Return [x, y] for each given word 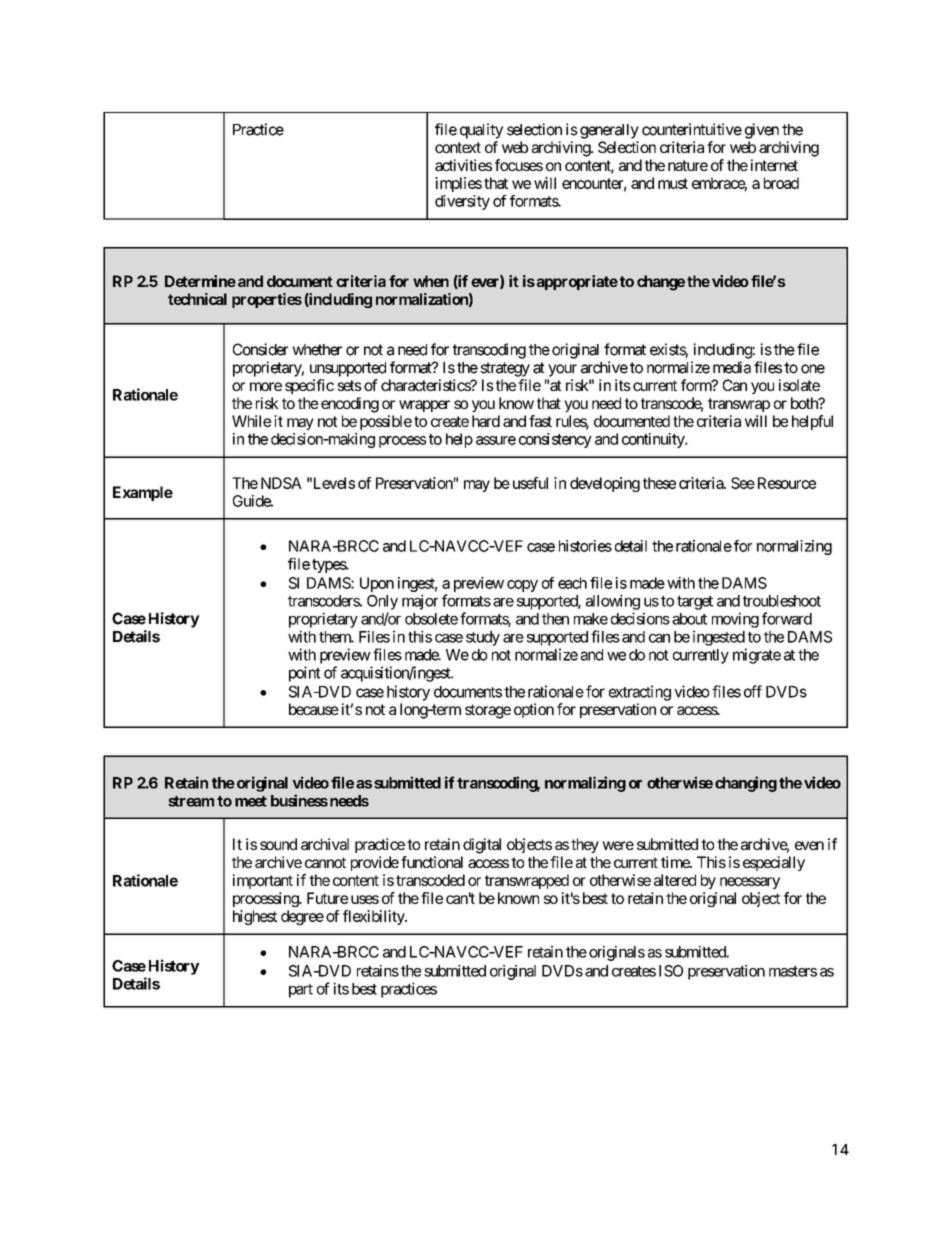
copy [522, 586]
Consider [260, 349]
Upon [377, 584]
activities [463, 165]
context [458, 147]
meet [251, 801]
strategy [505, 369]
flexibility [374, 917]
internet [774, 165]
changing [746, 784]
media [732, 367]
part [301, 991]
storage [488, 711]
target [695, 603]
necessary [750, 883]
